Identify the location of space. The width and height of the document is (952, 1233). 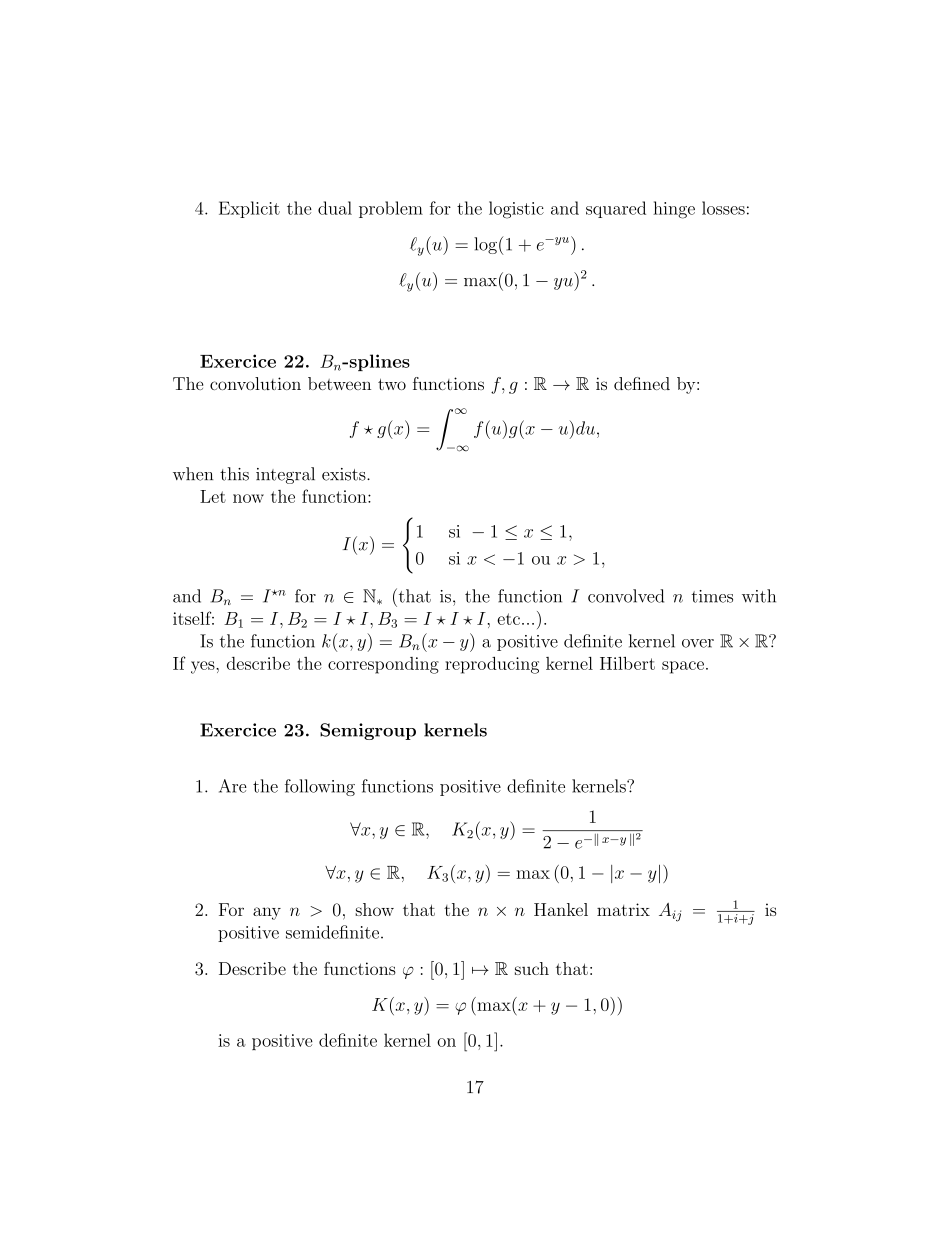
(683, 667).
